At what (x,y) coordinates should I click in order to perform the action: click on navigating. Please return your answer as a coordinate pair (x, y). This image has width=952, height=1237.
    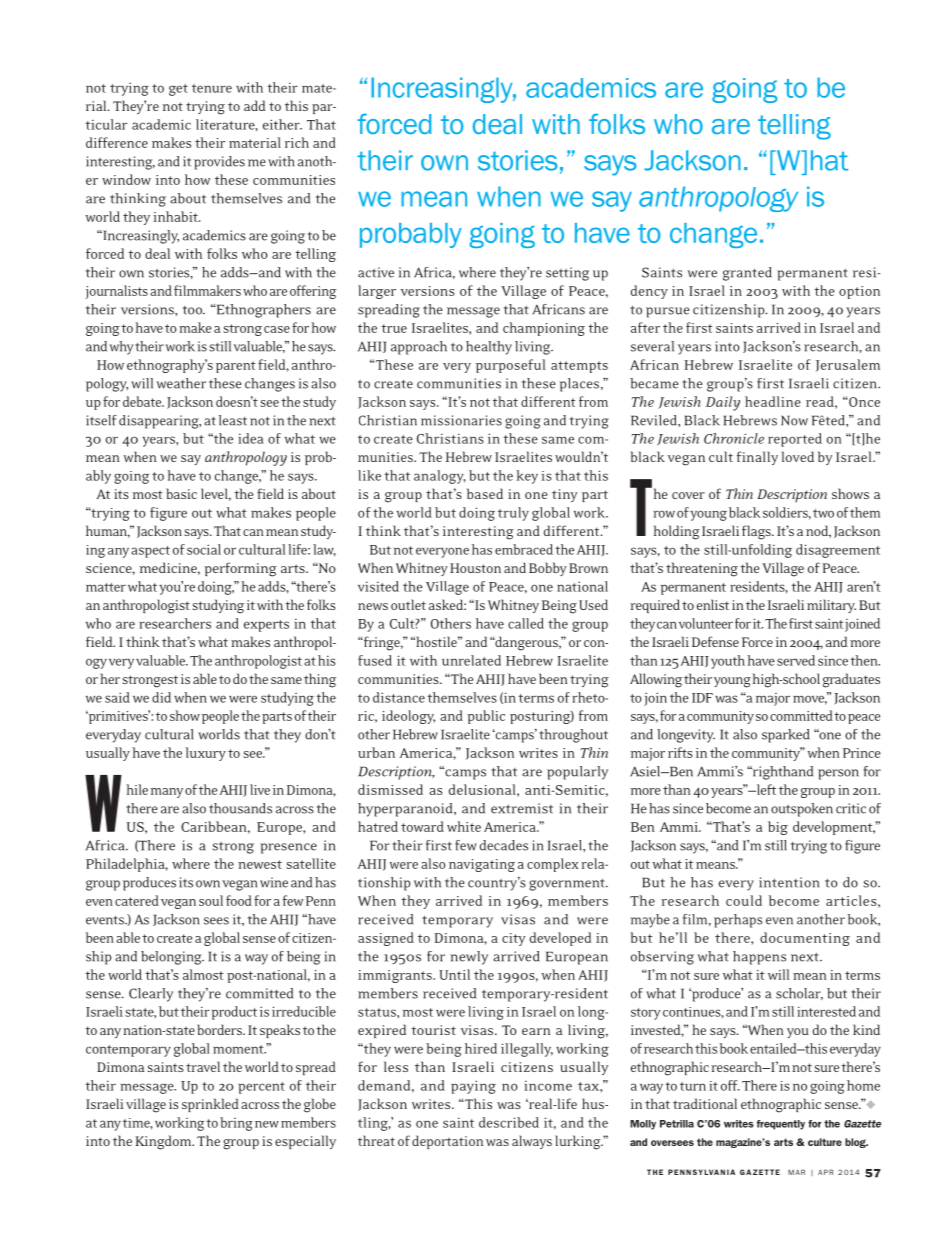
    Looking at the image, I should click on (482, 865).
